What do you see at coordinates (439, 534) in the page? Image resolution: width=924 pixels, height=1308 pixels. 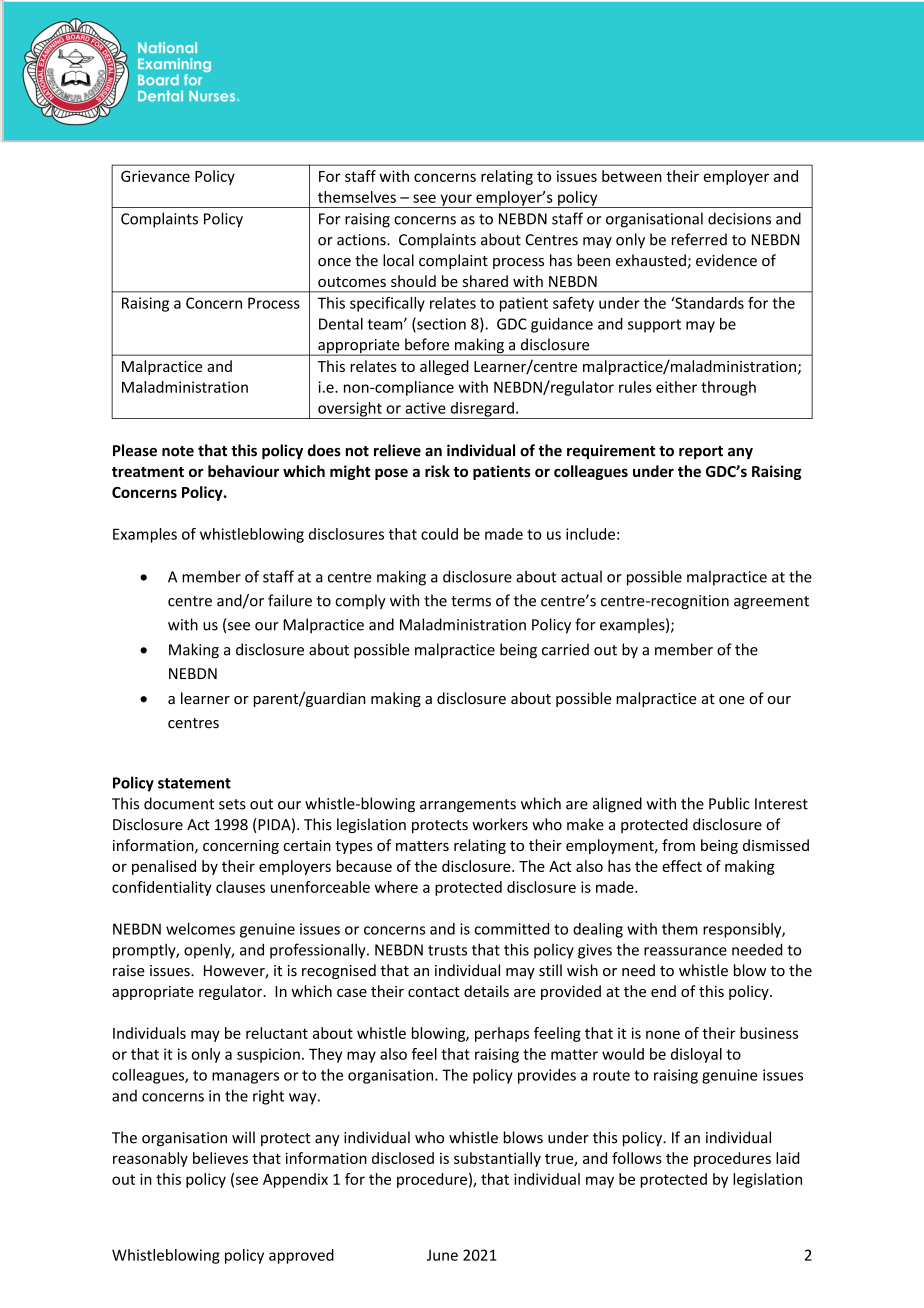 I see `could` at bounding box center [439, 534].
